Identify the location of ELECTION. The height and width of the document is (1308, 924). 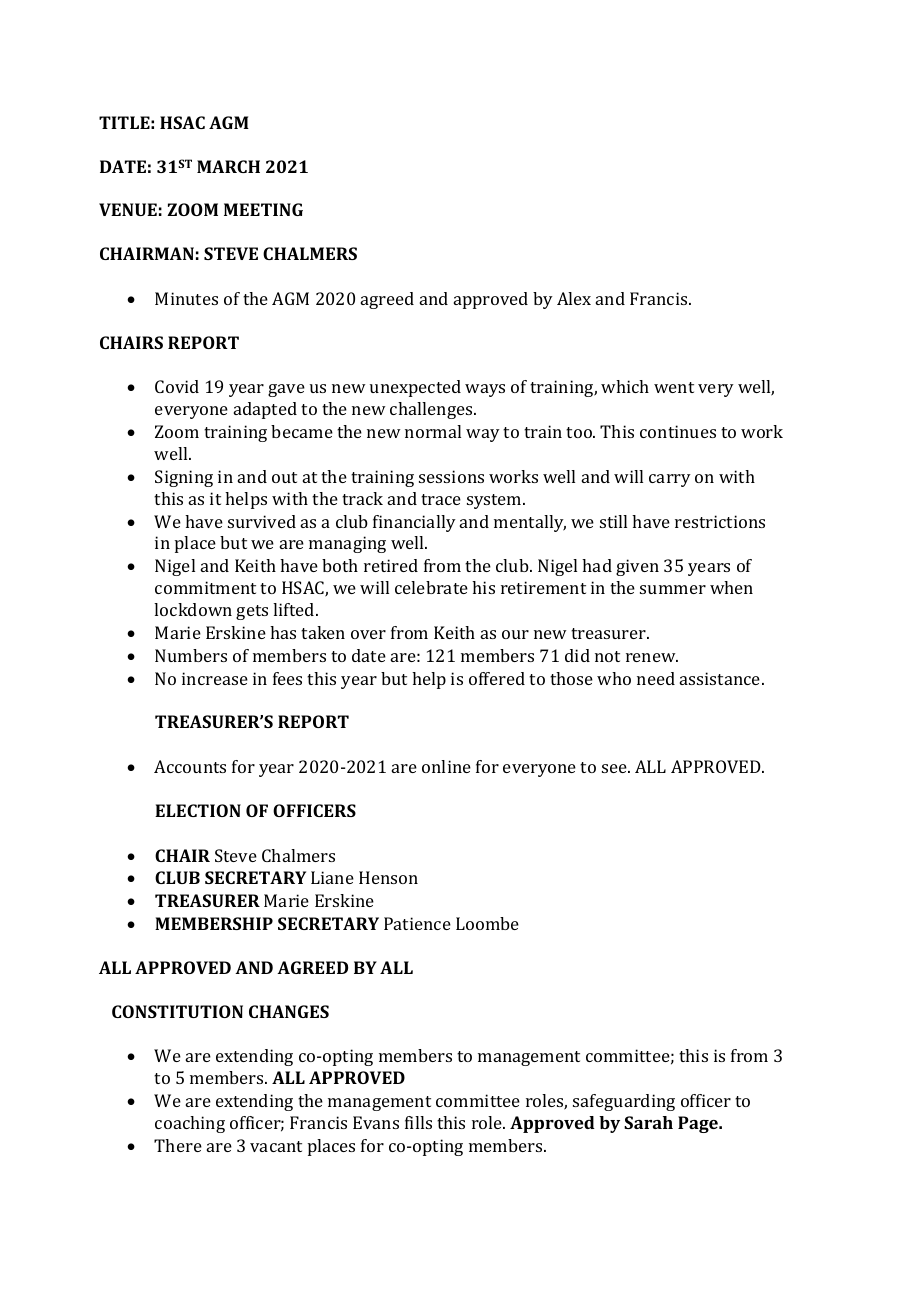
(198, 810).
